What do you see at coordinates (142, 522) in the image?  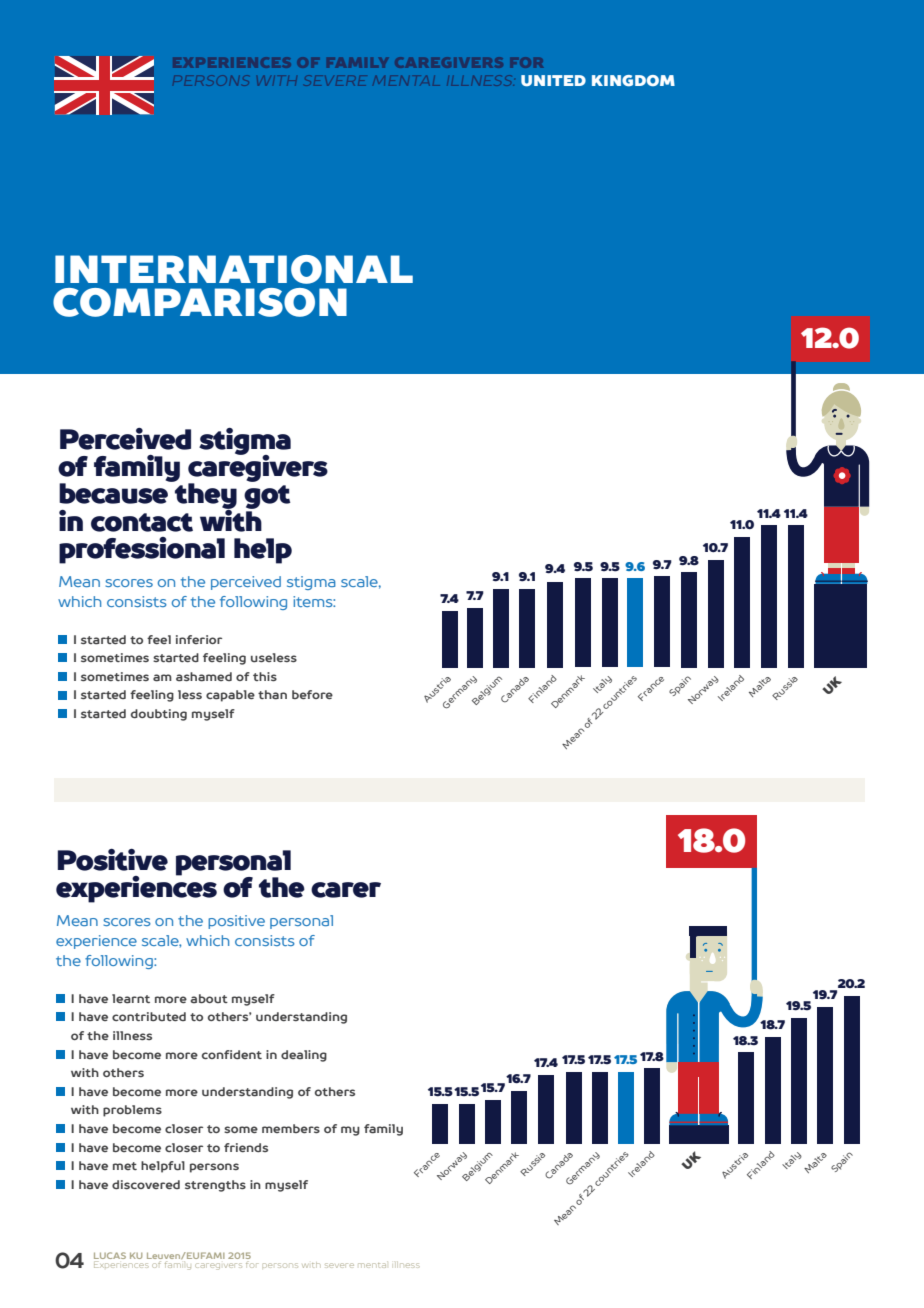 I see `contact` at bounding box center [142, 522].
